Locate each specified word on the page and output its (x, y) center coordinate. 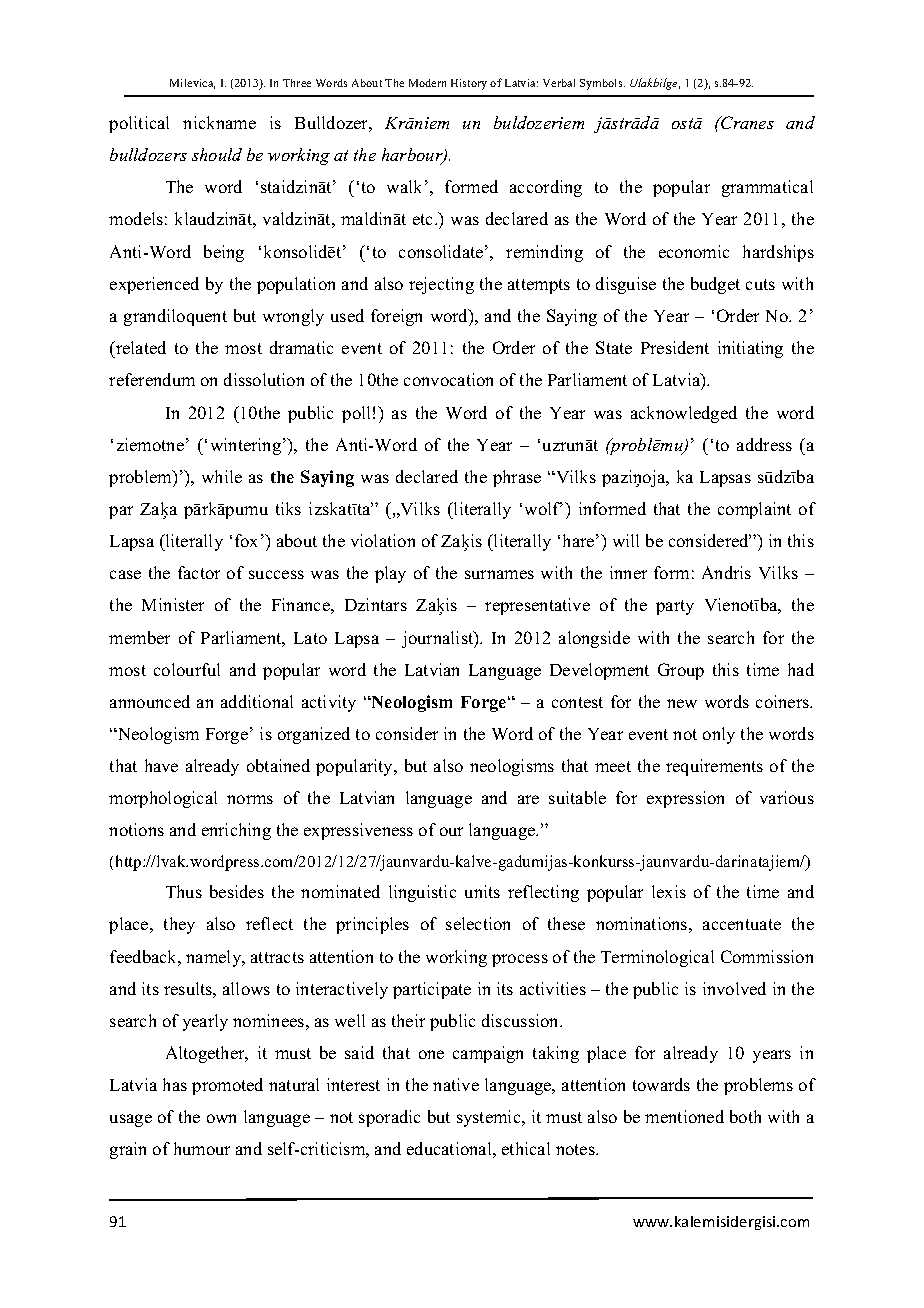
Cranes (746, 122)
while (222, 476)
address (764, 444)
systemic (490, 1118)
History (469, 84)
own (221, 1118)
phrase (517, 478)
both (745, 1116)
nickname (219, 122)
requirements (714, 767)
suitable (577, 797)
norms (250, 799)
